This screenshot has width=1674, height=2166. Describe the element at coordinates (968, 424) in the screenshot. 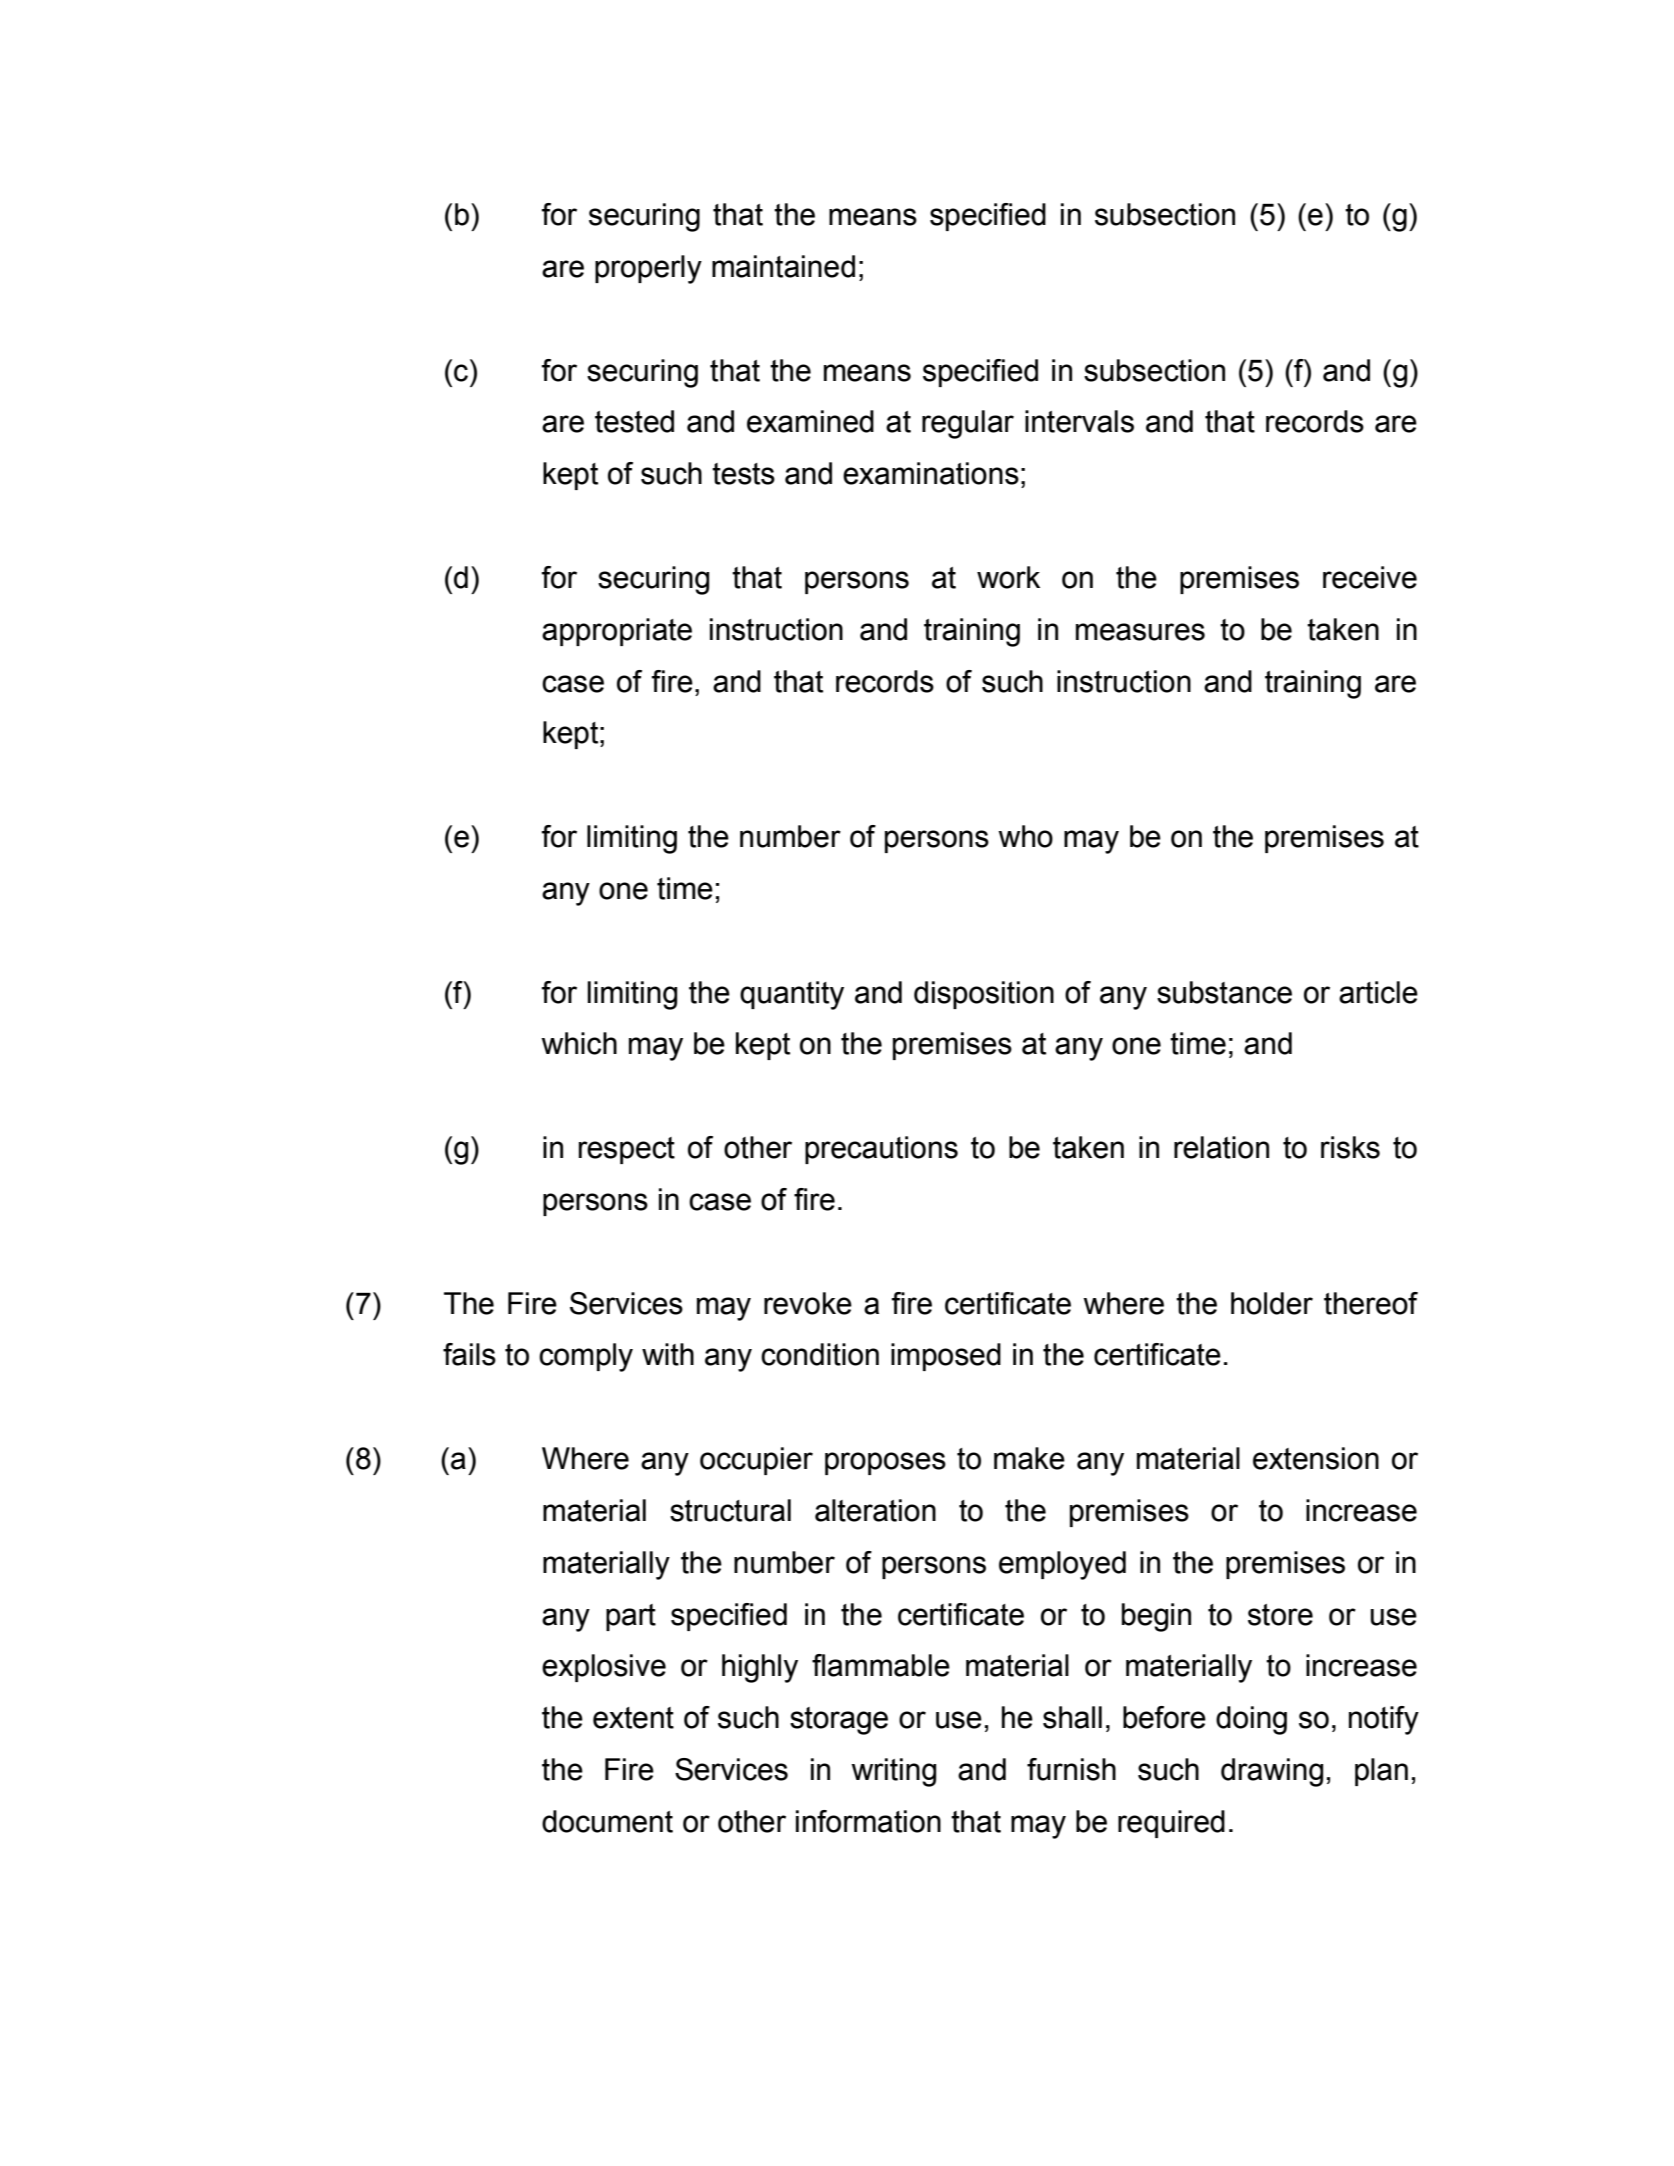

I see `regular` at that location.
